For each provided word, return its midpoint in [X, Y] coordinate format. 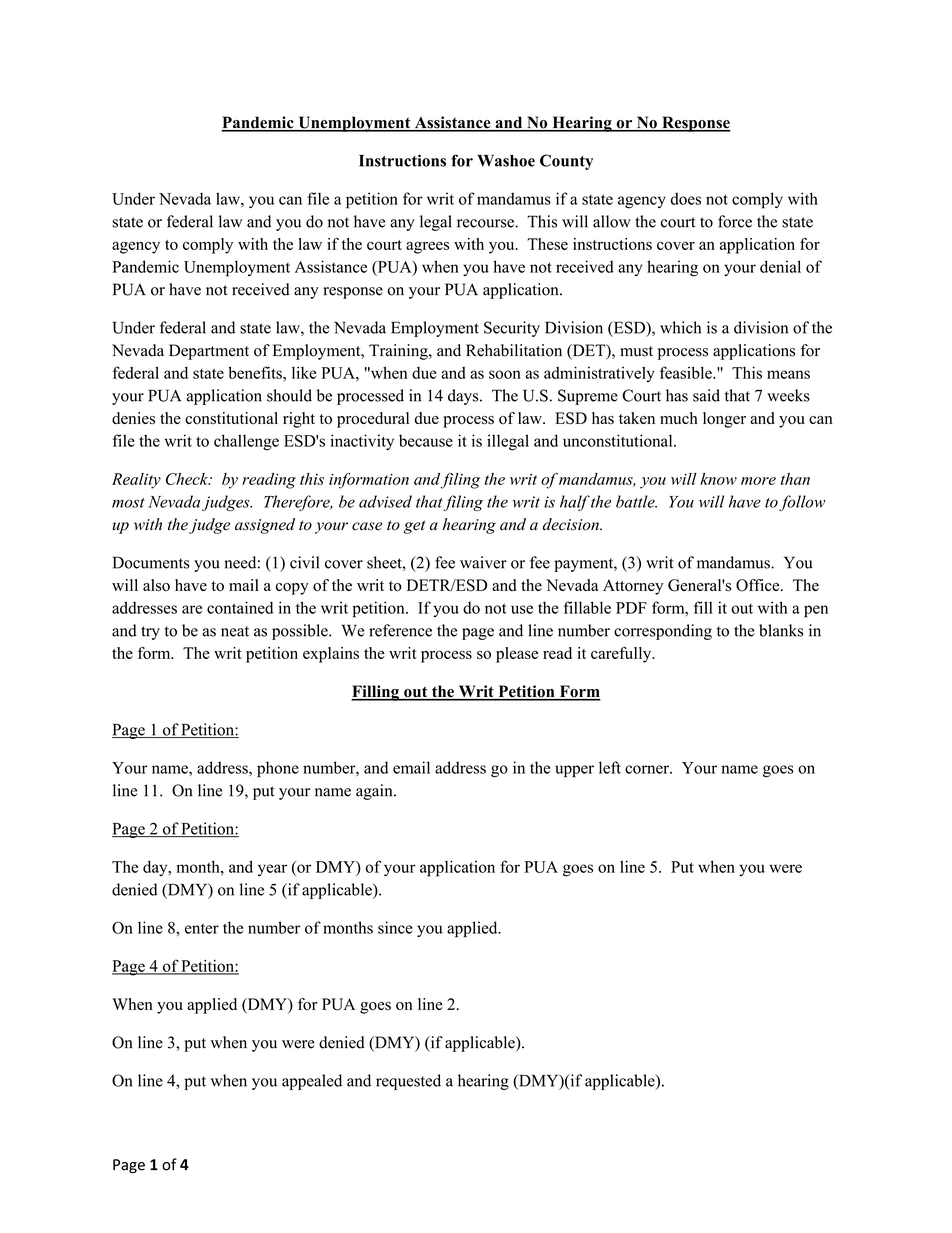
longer [724, 420]
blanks [781, 630]
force [735, 221]
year [272, 870]
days [464, 397]
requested [408, 1082]
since [395, 927]
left [610, 767]
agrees [427, 247]
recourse [486, 223]
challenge [246, 442]
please [517, 655]
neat [235, 631]
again [375, 792]
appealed [312, 1082]
